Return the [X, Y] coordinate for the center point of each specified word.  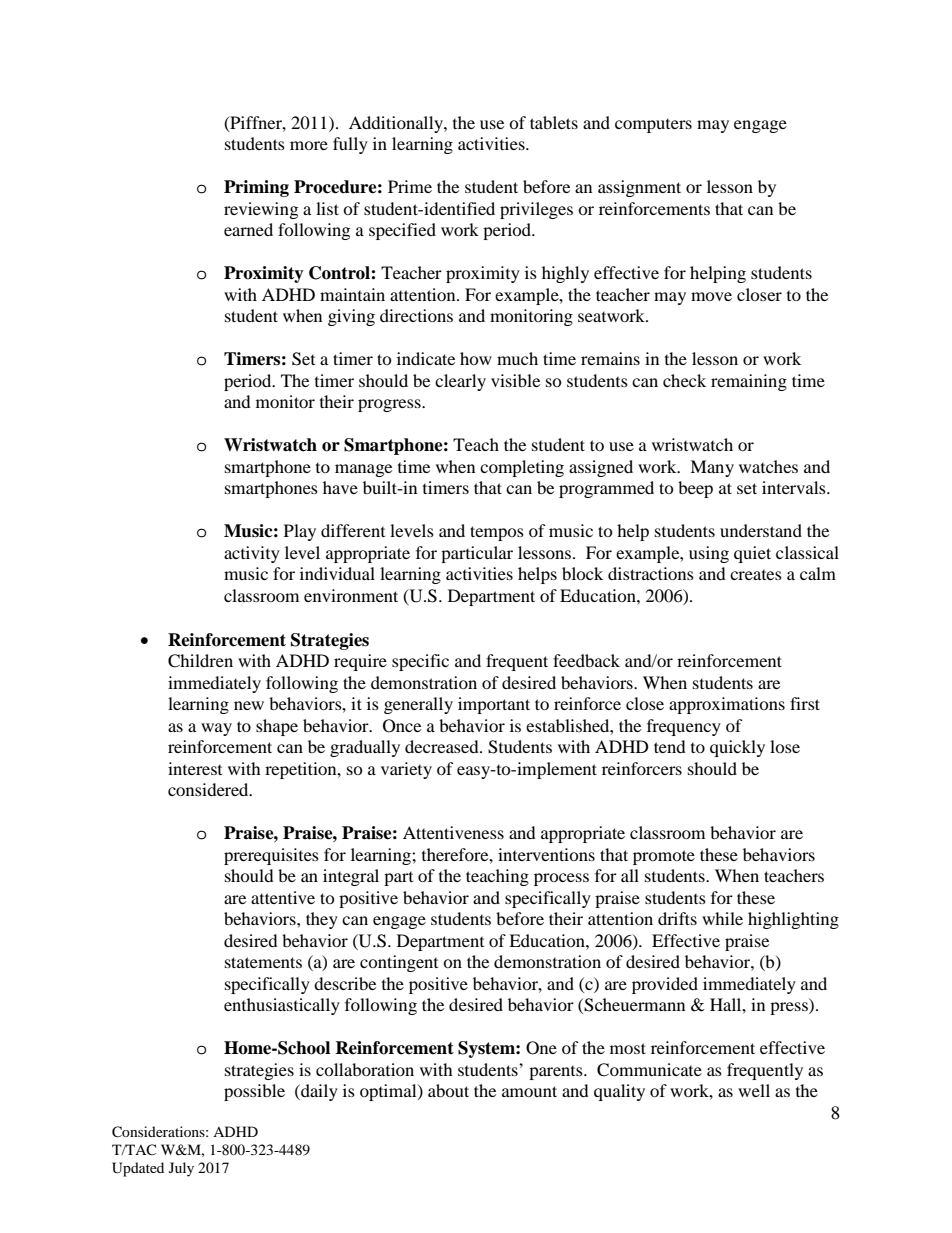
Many [712, 468]
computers [653, 126]
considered [209, 789]
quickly [737, 748]
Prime [410, 186]
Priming [256, 188]
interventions [546, 854]
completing [522, 468]
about [448, 1090]
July [181, 1169]
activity [252, 554]
